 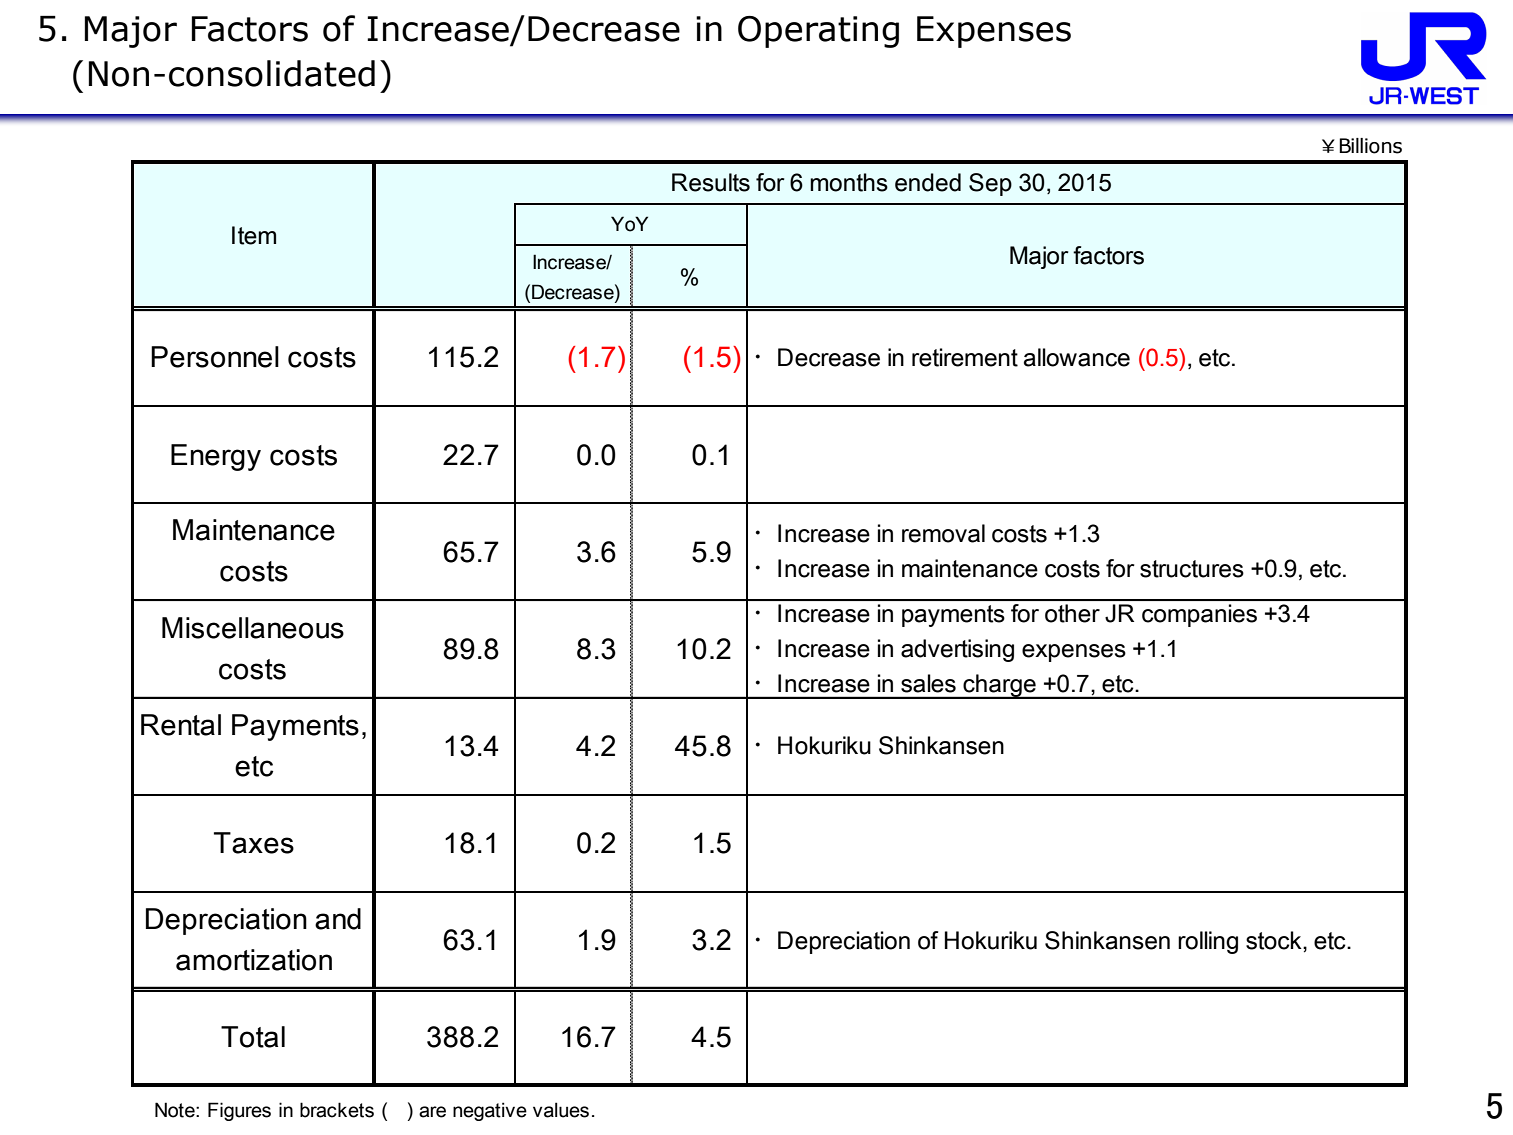 What do you see at coordinates (1370, 146) in the page?
I see `Billions` at bounding box center [1370, 146].
